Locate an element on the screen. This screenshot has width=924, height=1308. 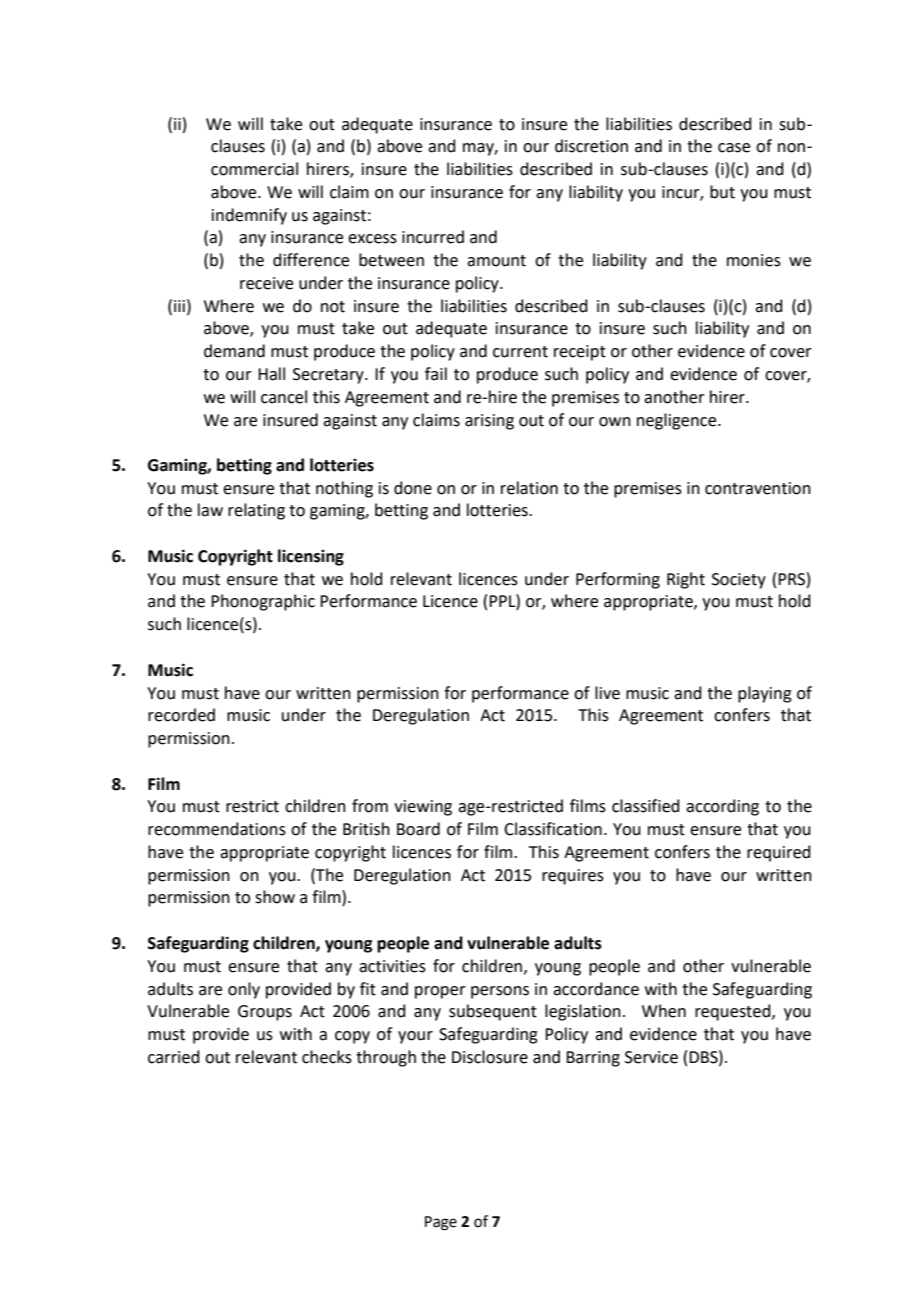
indemnify is located at coordinates (249, 216).
